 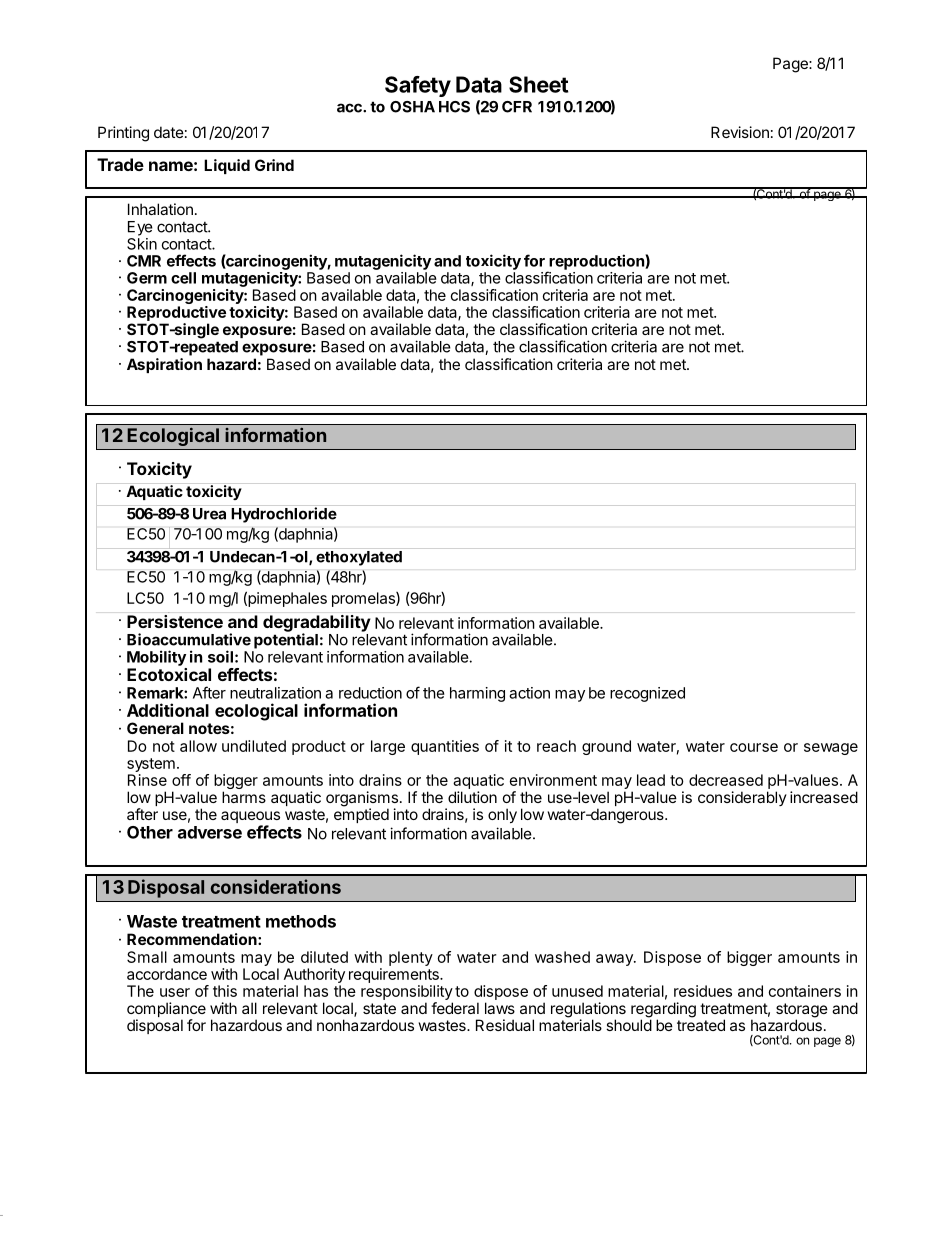 I want to click on off, so click(x=181, y=780).
